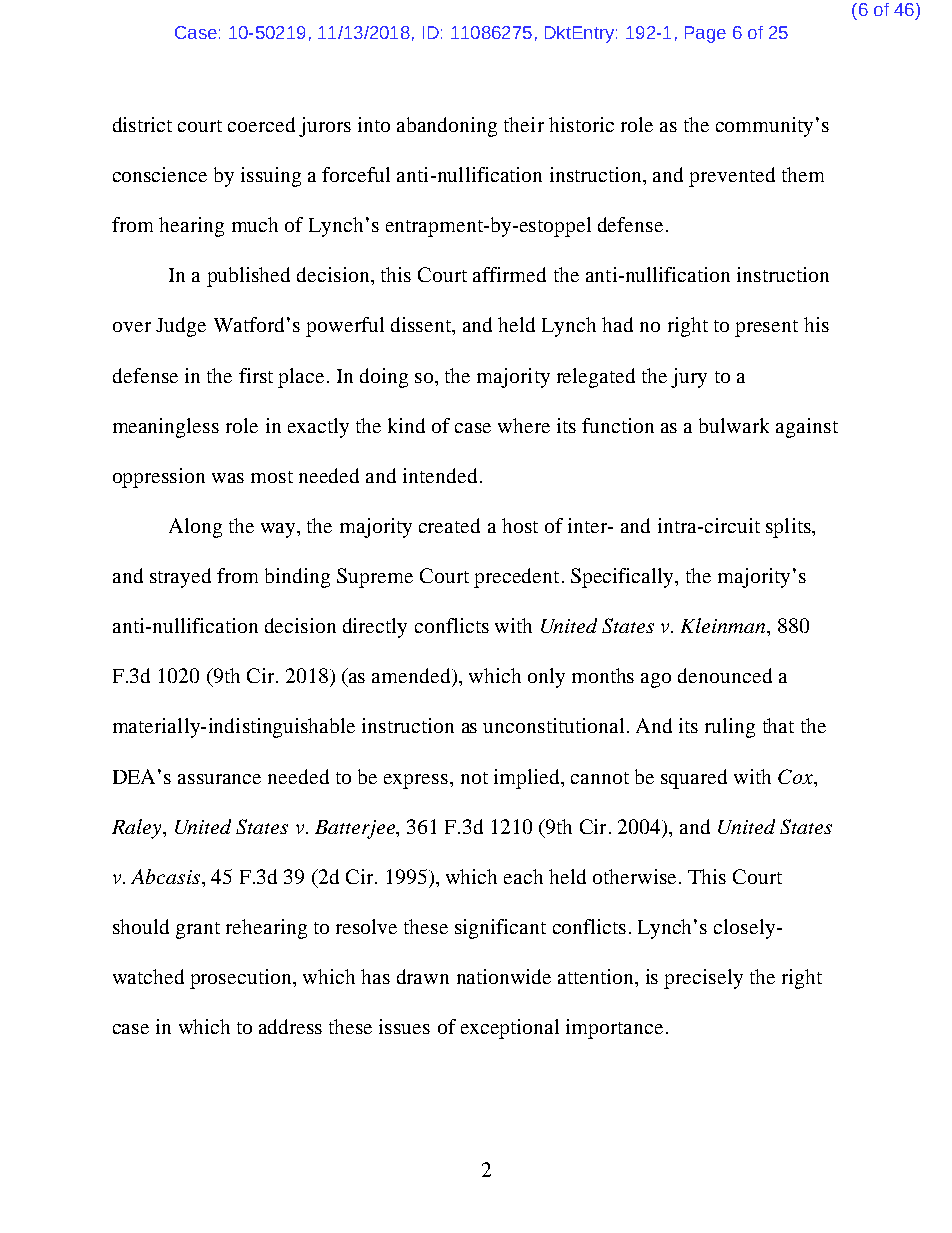 The height and width of the screenshot is (1233, 952). What do you see at coordinates (261, 124) in the screenshot?
I see `coerced` at bounding box center [261, 124].
